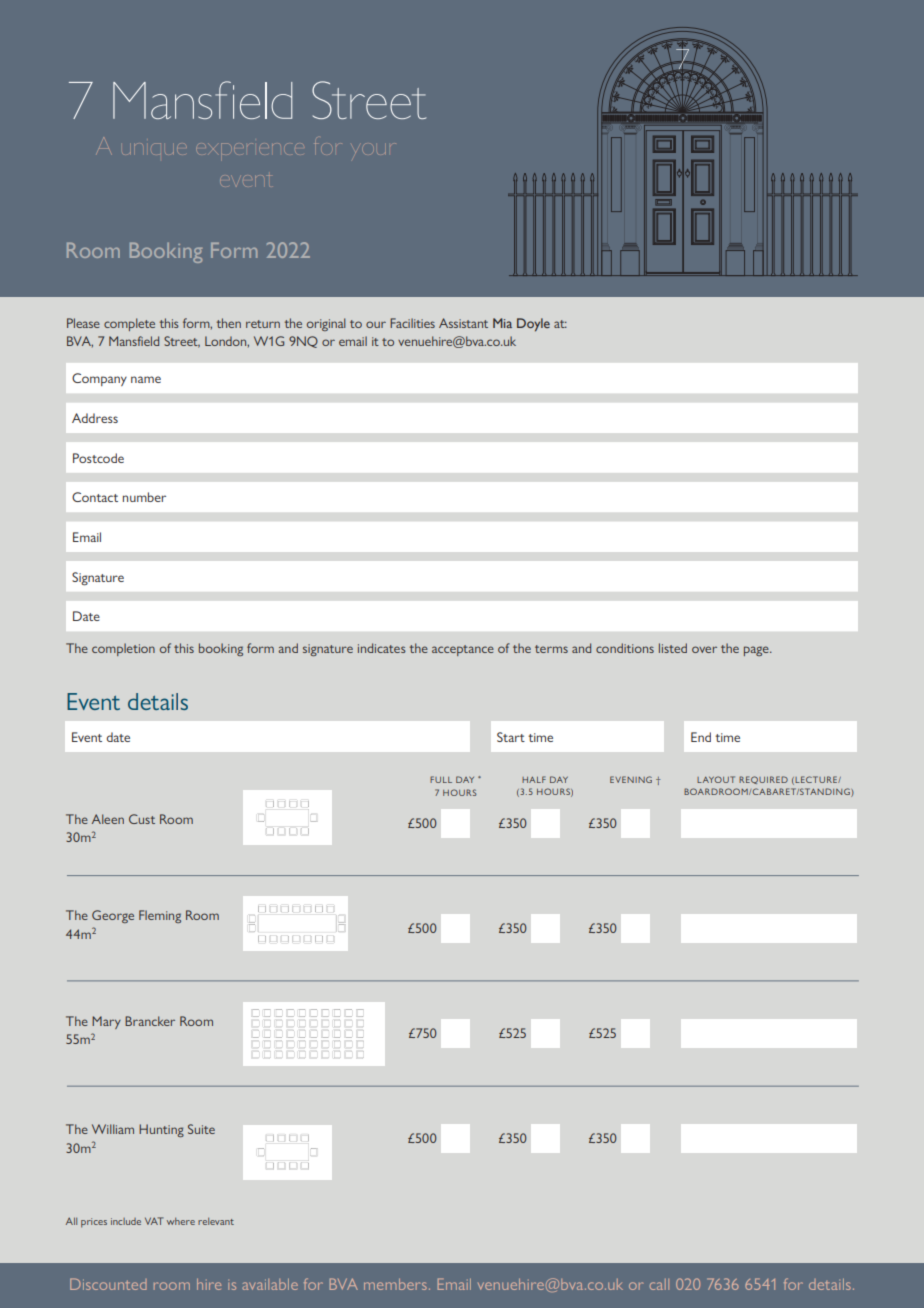 The image size is (924, 1308). Describe the element at coordinates (701, 737) in the screenshot. I see `End` at that location.
